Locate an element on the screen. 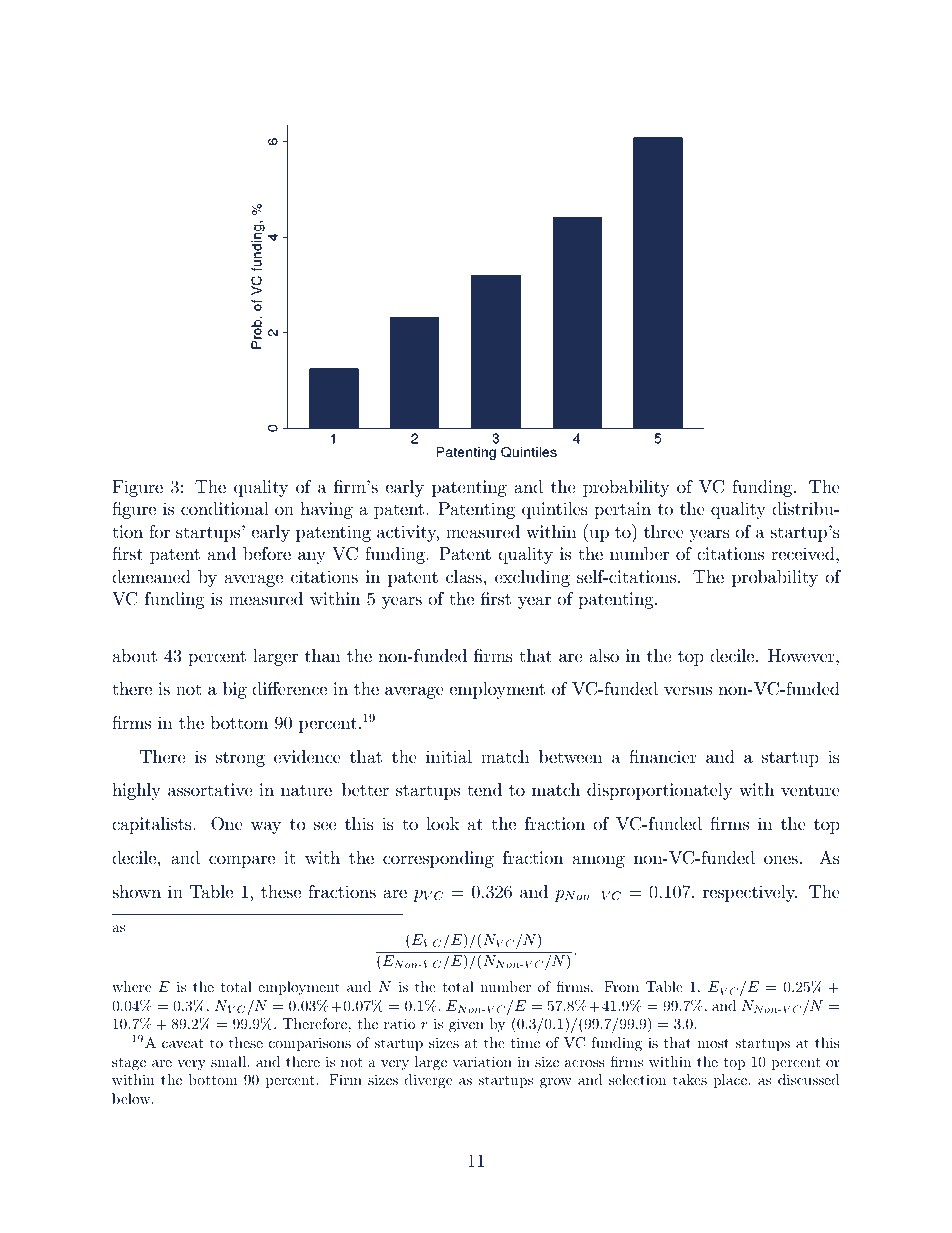  class is located at coordinates (464, 576).
